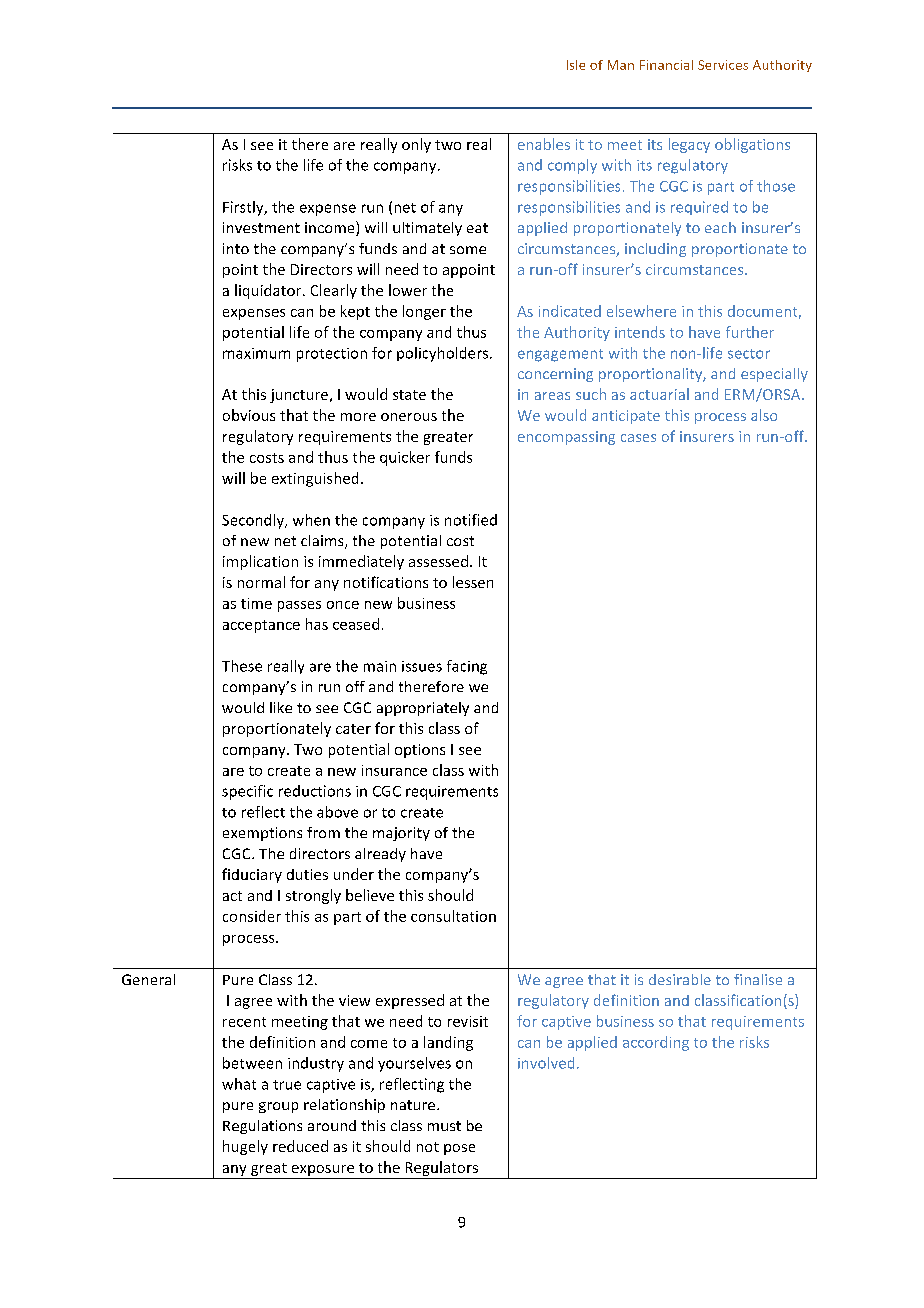 The height and width of the page is (1308, 924). I want to click on Firstly, so click(244, 208).
